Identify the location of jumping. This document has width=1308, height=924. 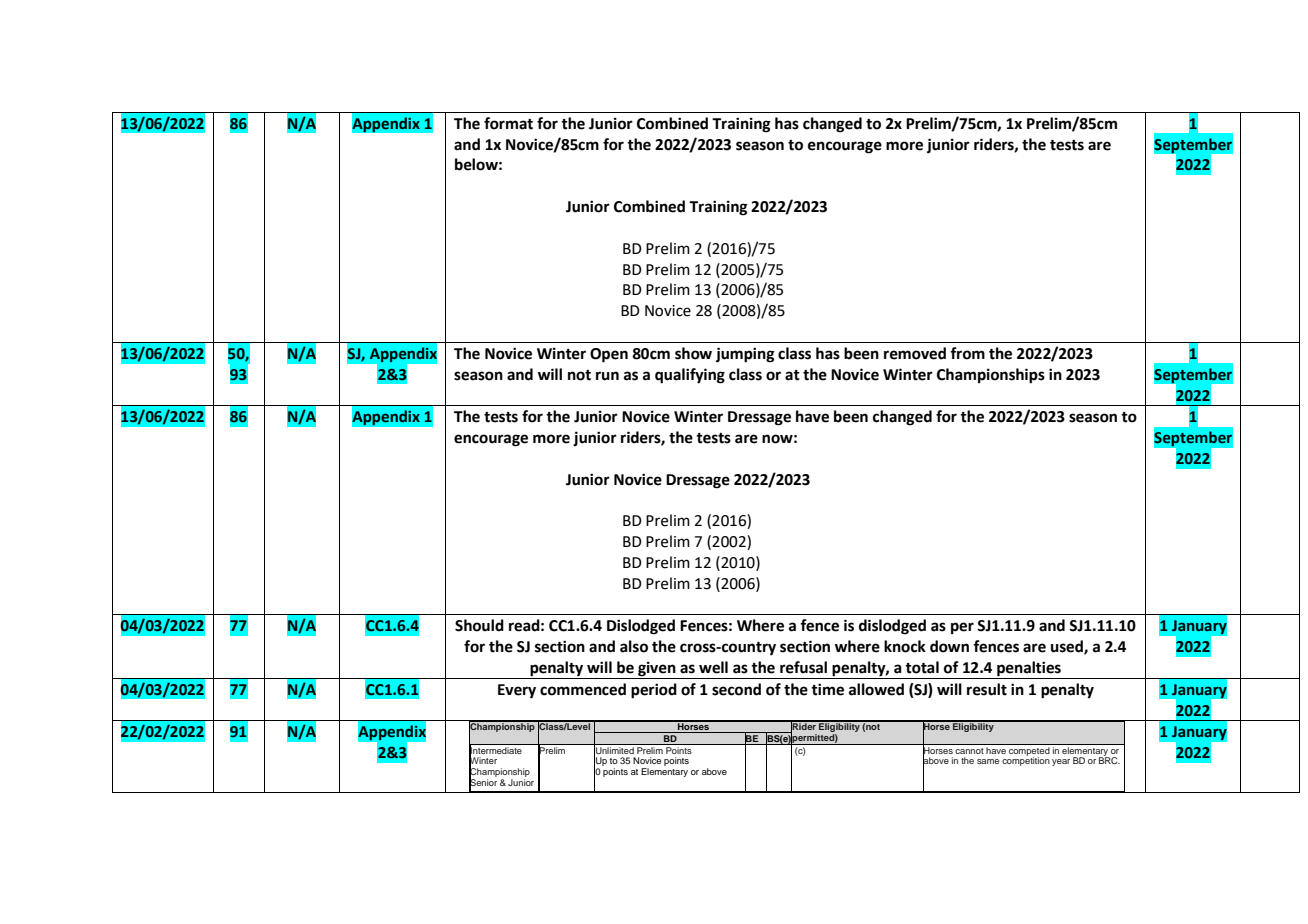
(745, 355).
